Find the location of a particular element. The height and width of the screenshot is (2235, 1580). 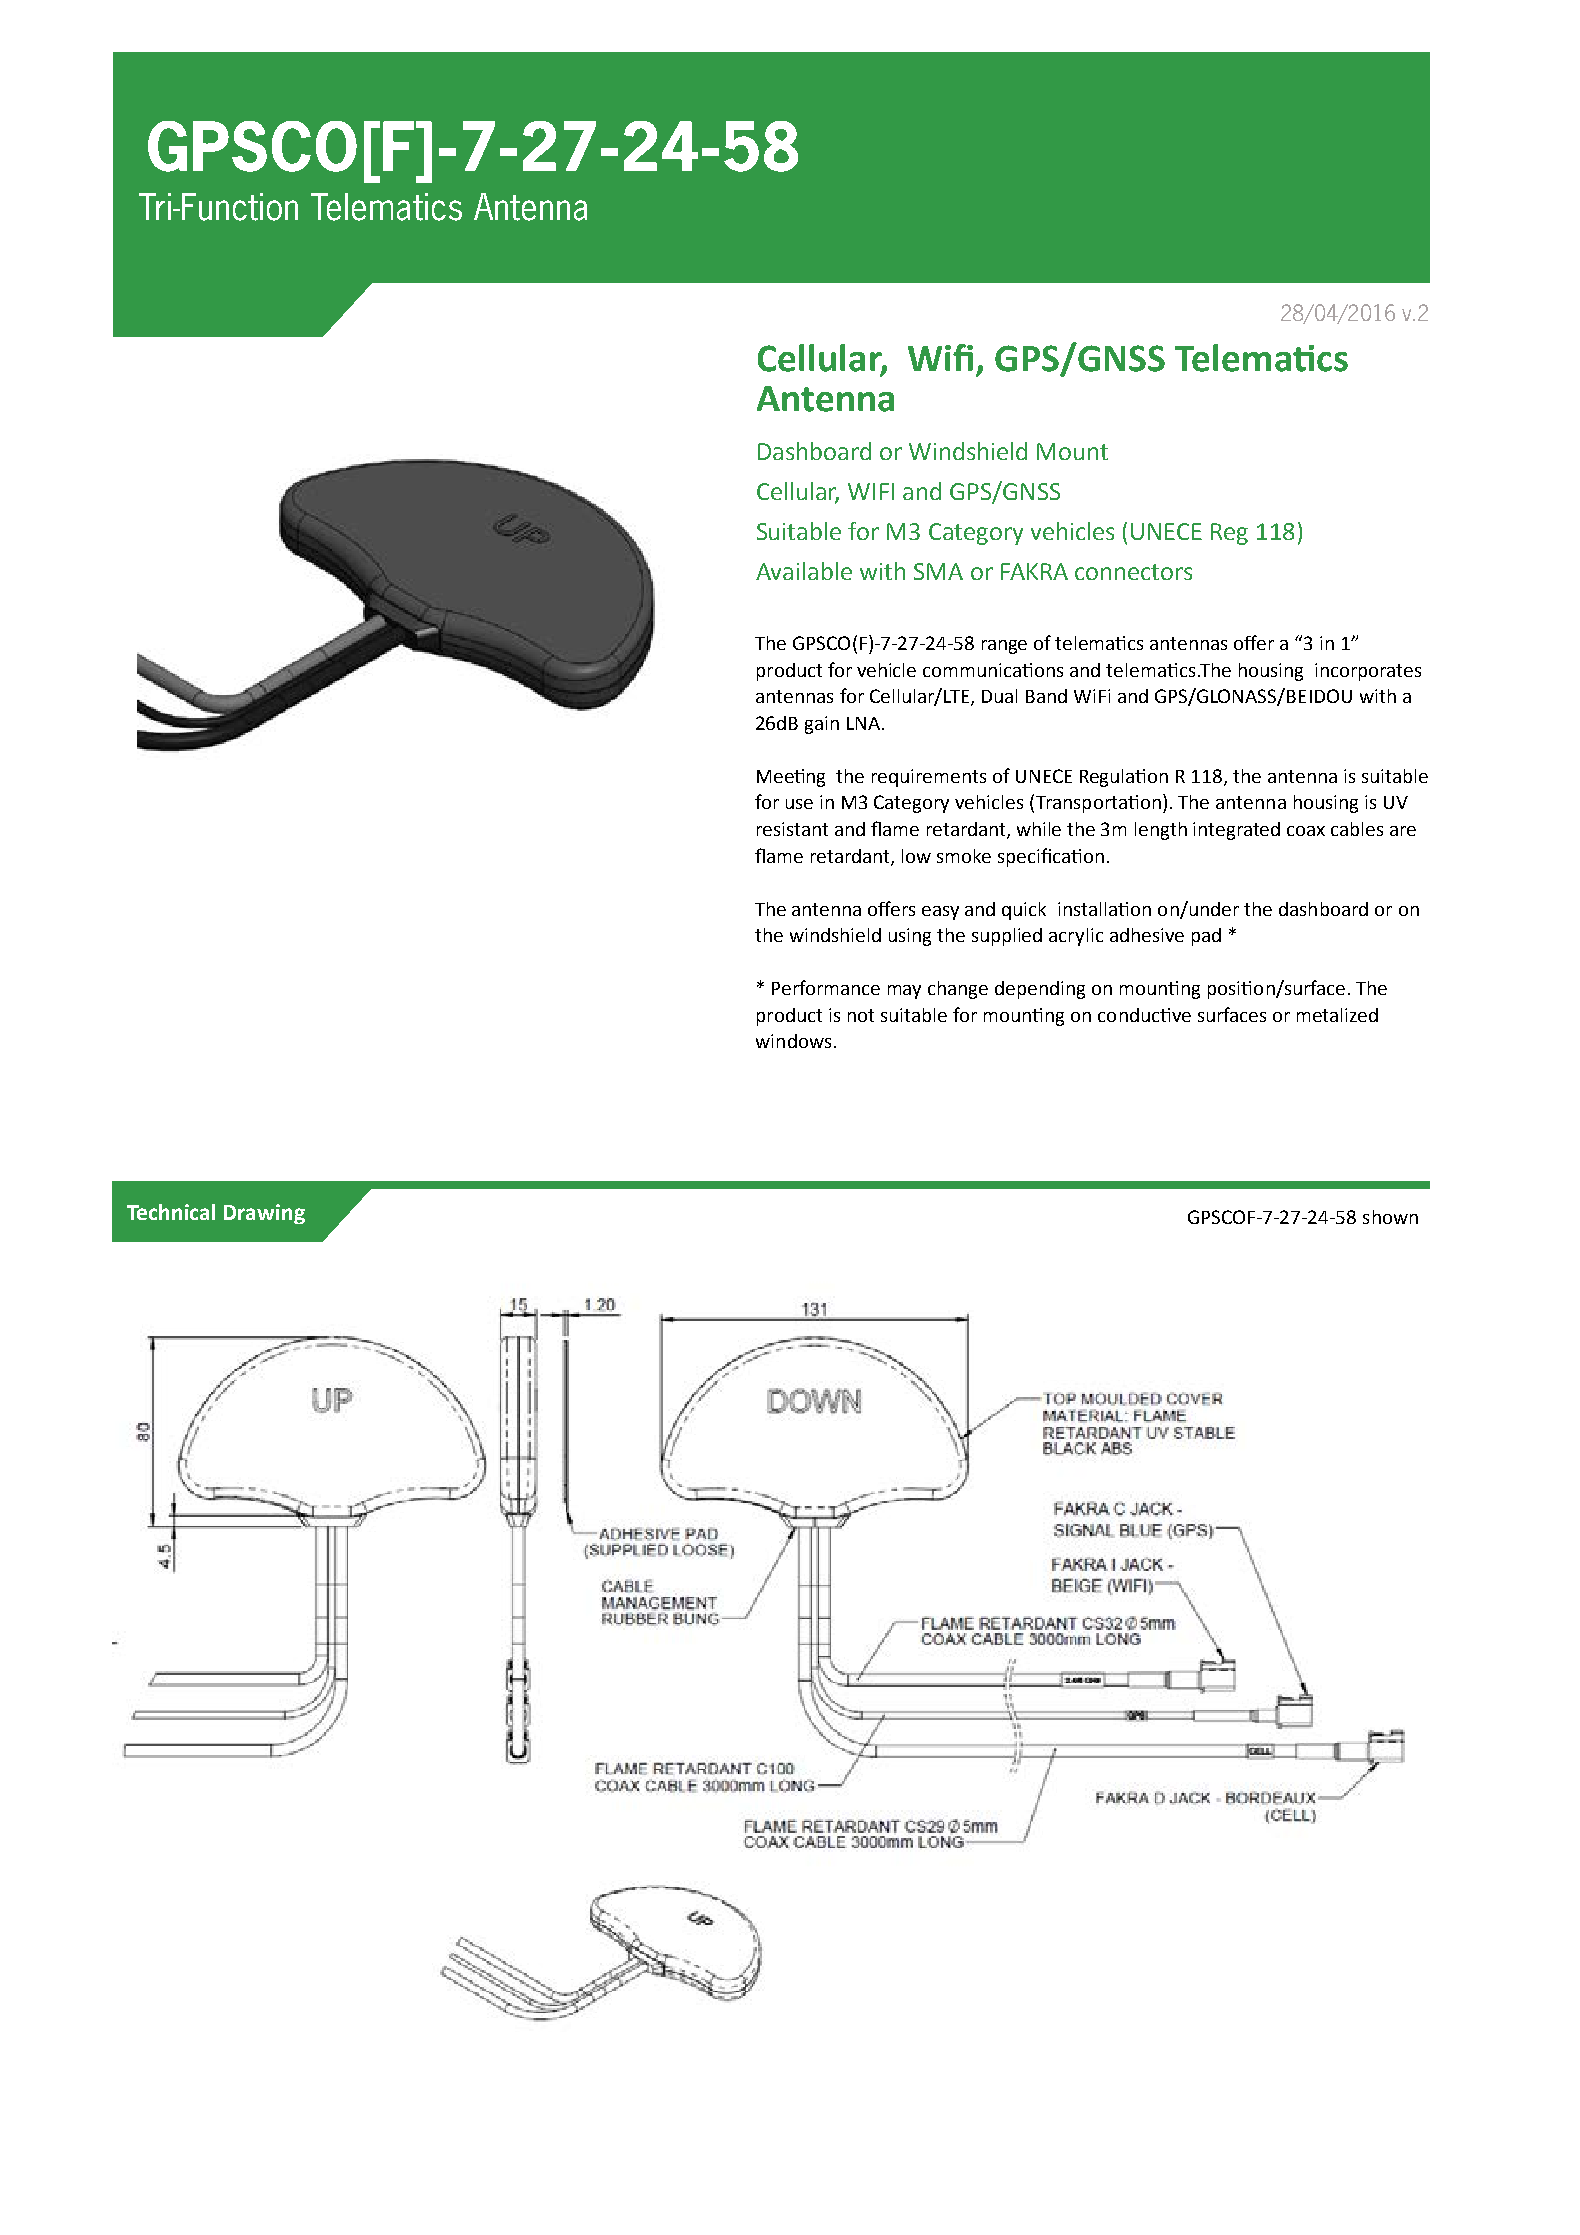

Available is located at coordinates (804, 571).
